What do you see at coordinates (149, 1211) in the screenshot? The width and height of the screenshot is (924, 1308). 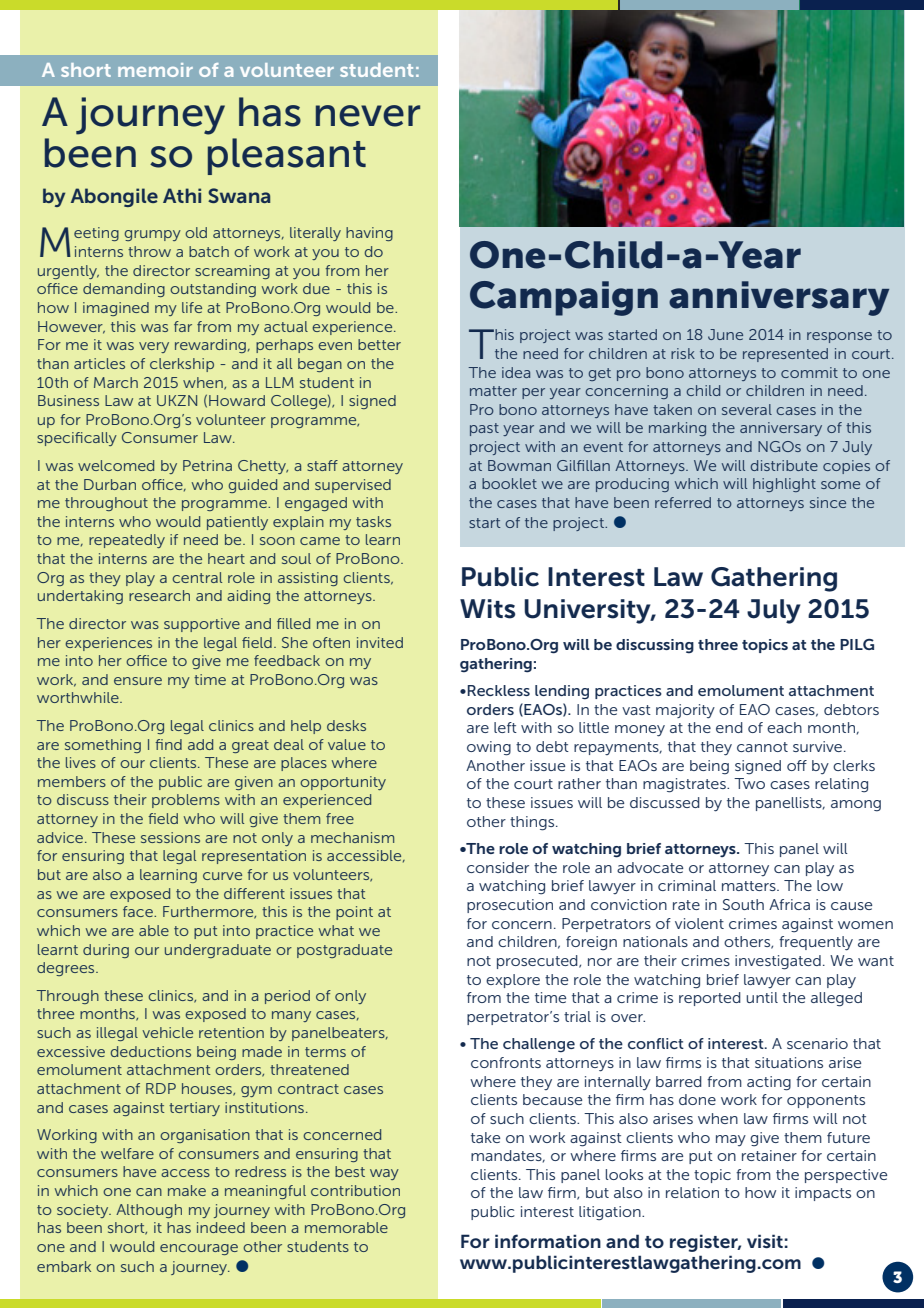 I see `Although` at bounding box center [149, 1211].
